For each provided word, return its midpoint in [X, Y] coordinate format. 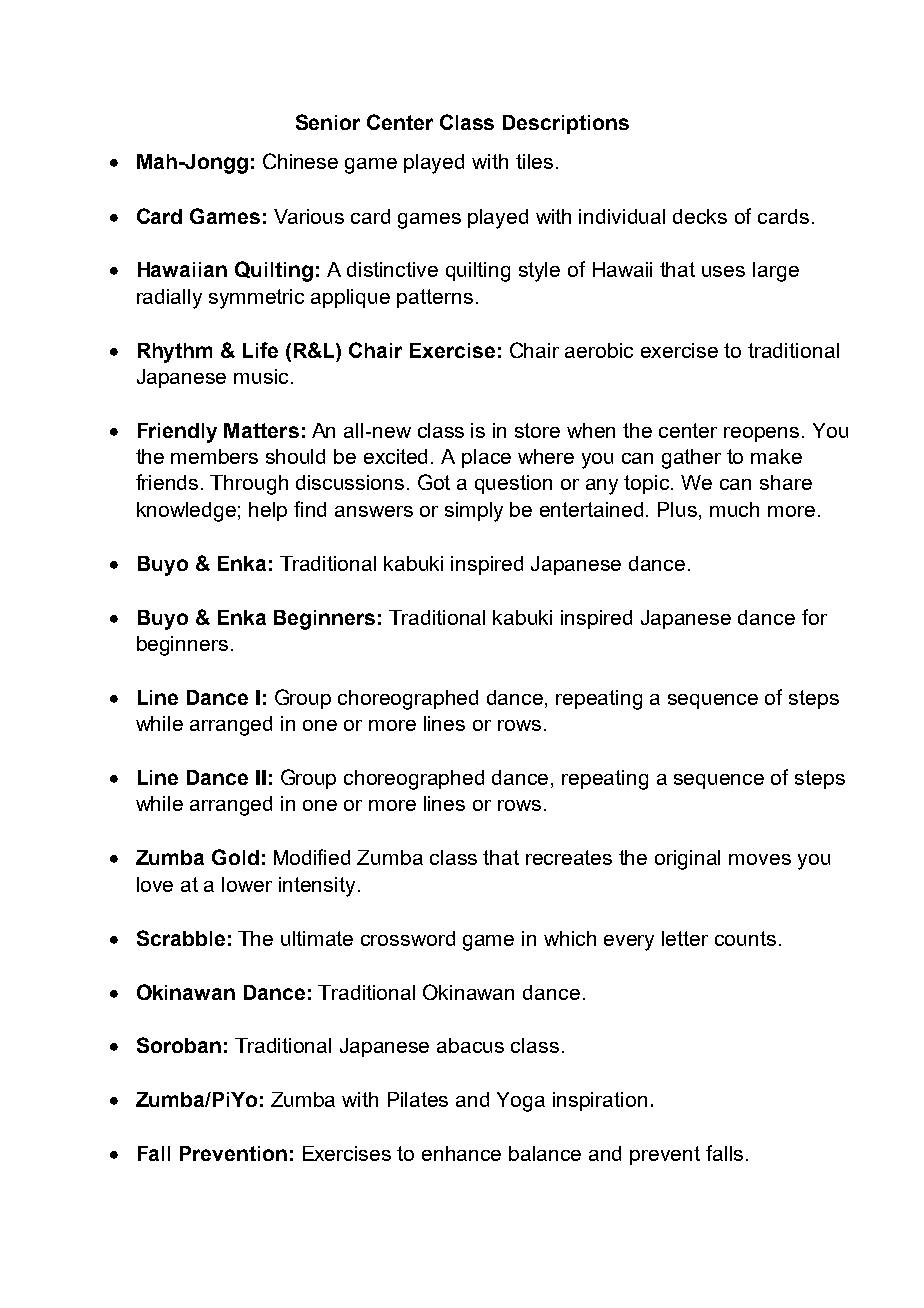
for [814, 617]
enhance [461, 1153]
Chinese [300, 161]
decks [700, 216]
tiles [534, 161]
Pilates [418, 1099]
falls [724, 1153]
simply [474, 512]
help [268, 511]
